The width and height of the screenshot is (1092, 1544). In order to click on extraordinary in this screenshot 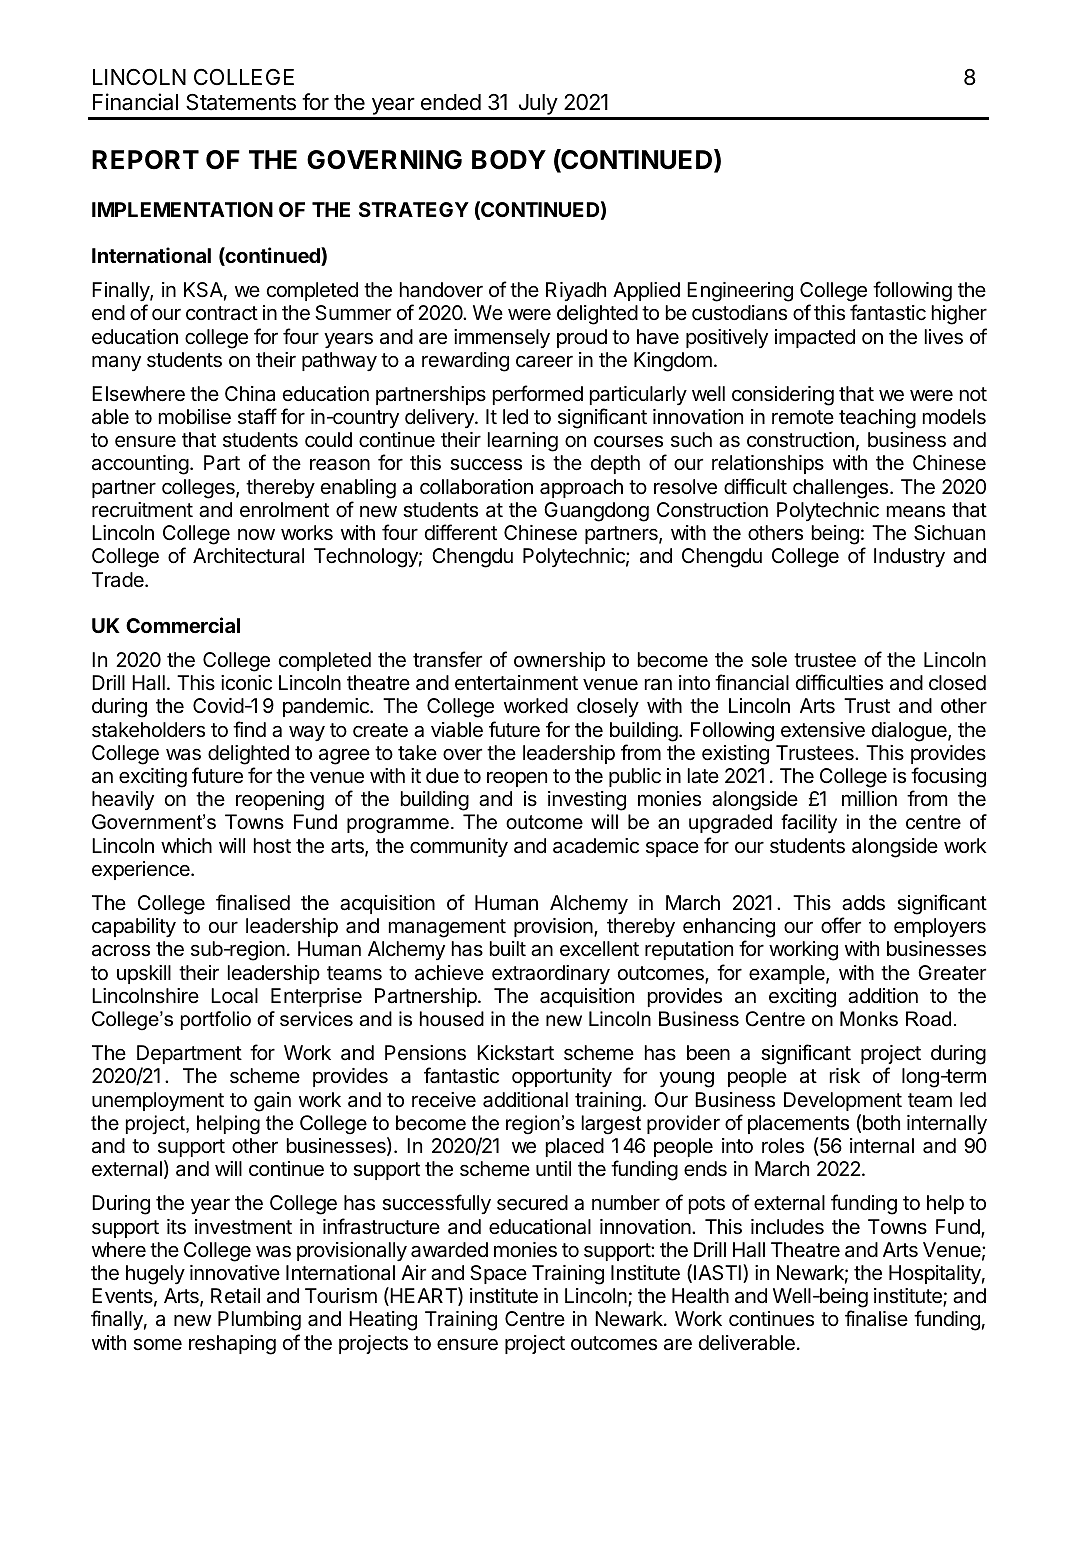, I will do `click(551, 974)`.
